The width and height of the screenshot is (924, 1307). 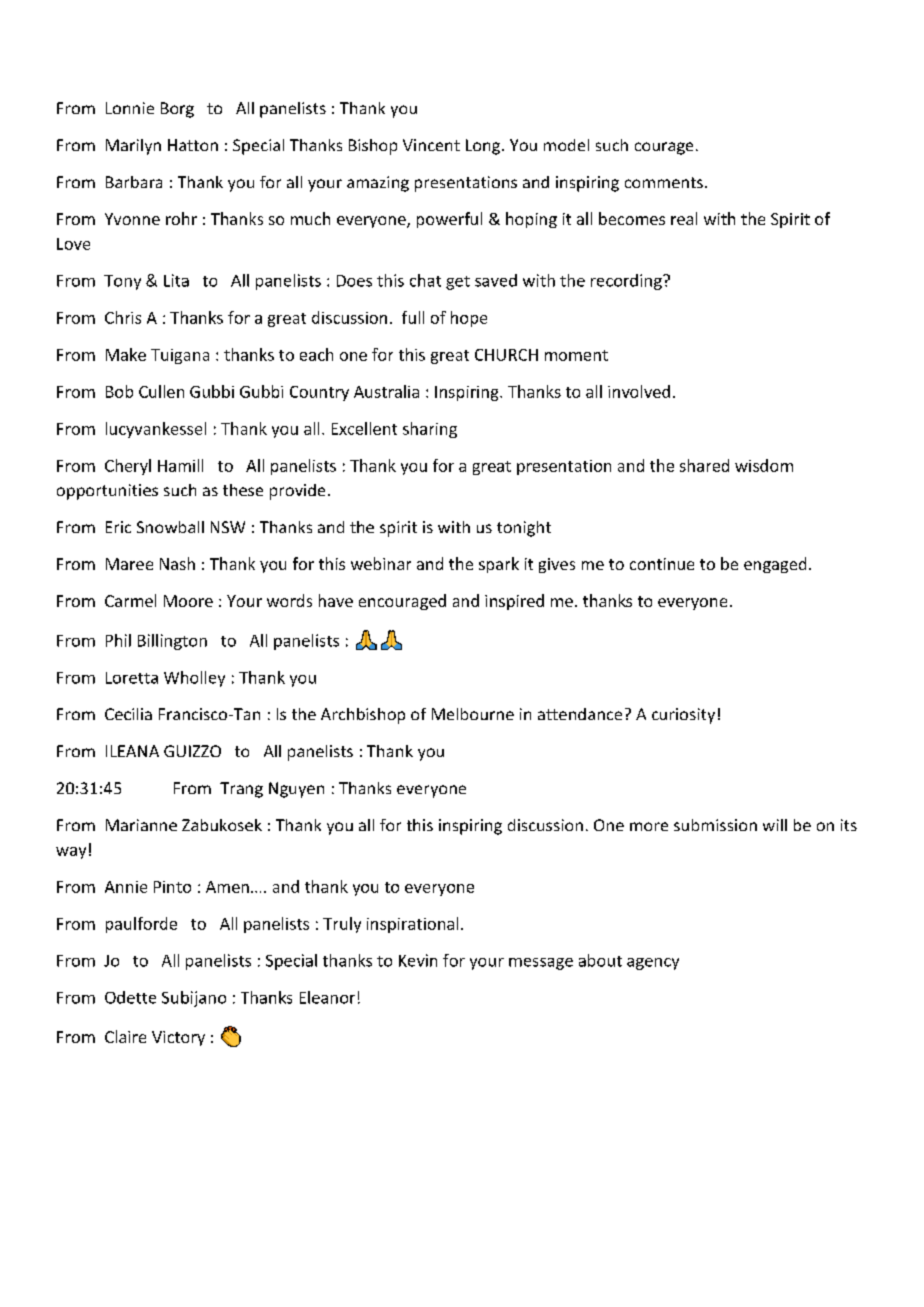 What do you see at coordinates (133, 147) in the screenshot?
I see `Marilyn` at bounding box center [133, 147].
